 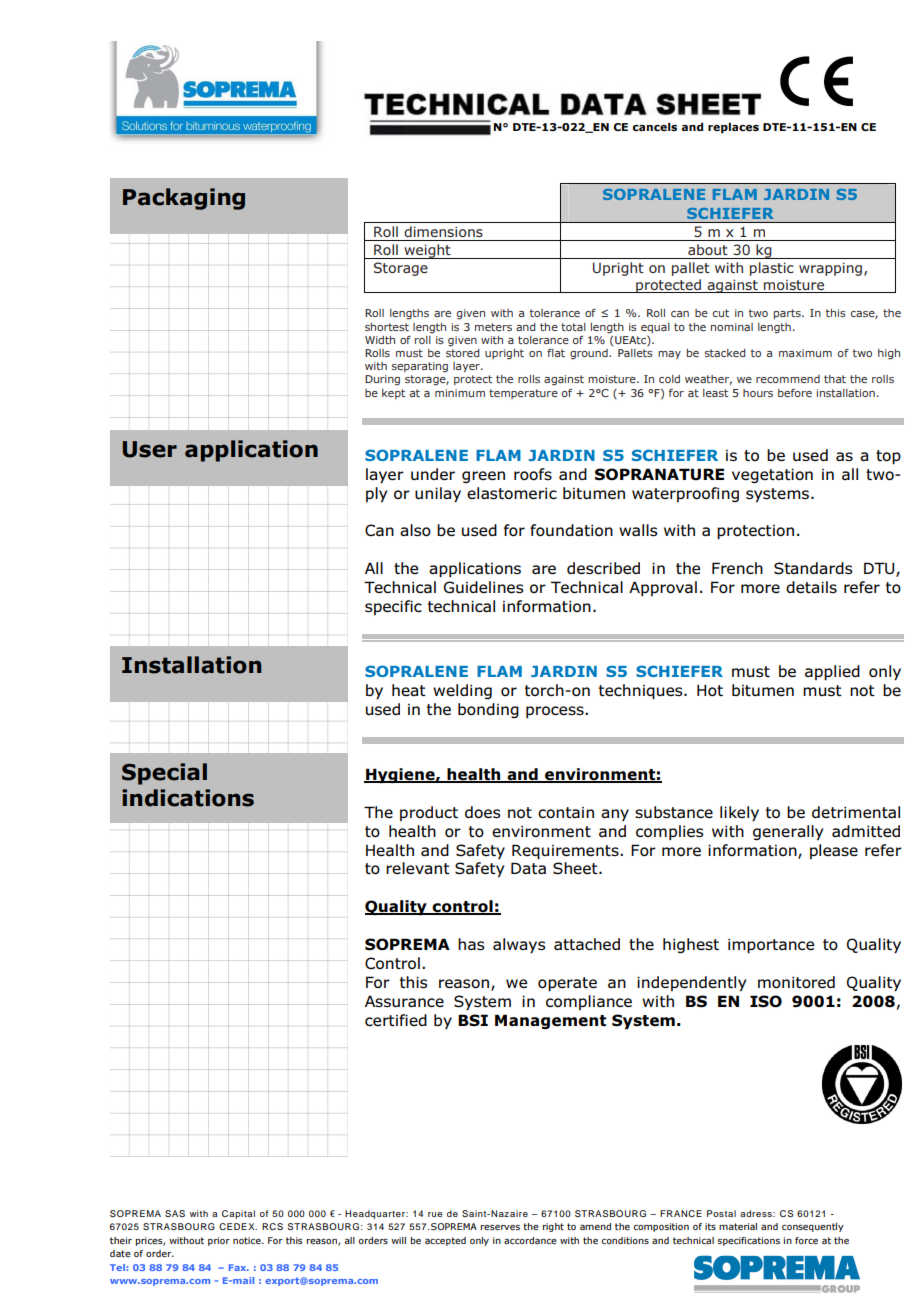 What do you see at coordinates (396, 1020) in the screenshot?
I see `certified` at bounding box center [396, 1020].
